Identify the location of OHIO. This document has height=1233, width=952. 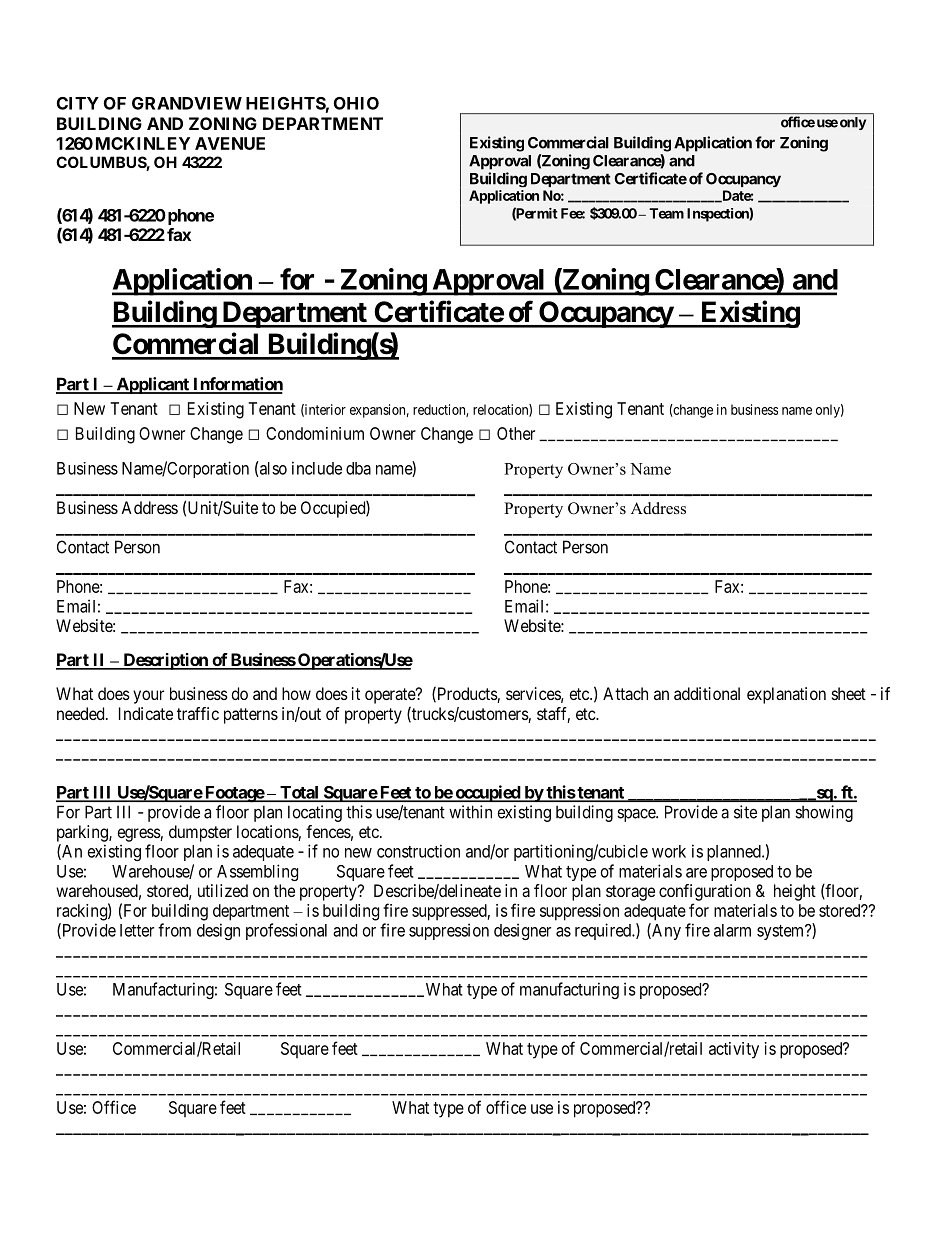
(356, 103).
